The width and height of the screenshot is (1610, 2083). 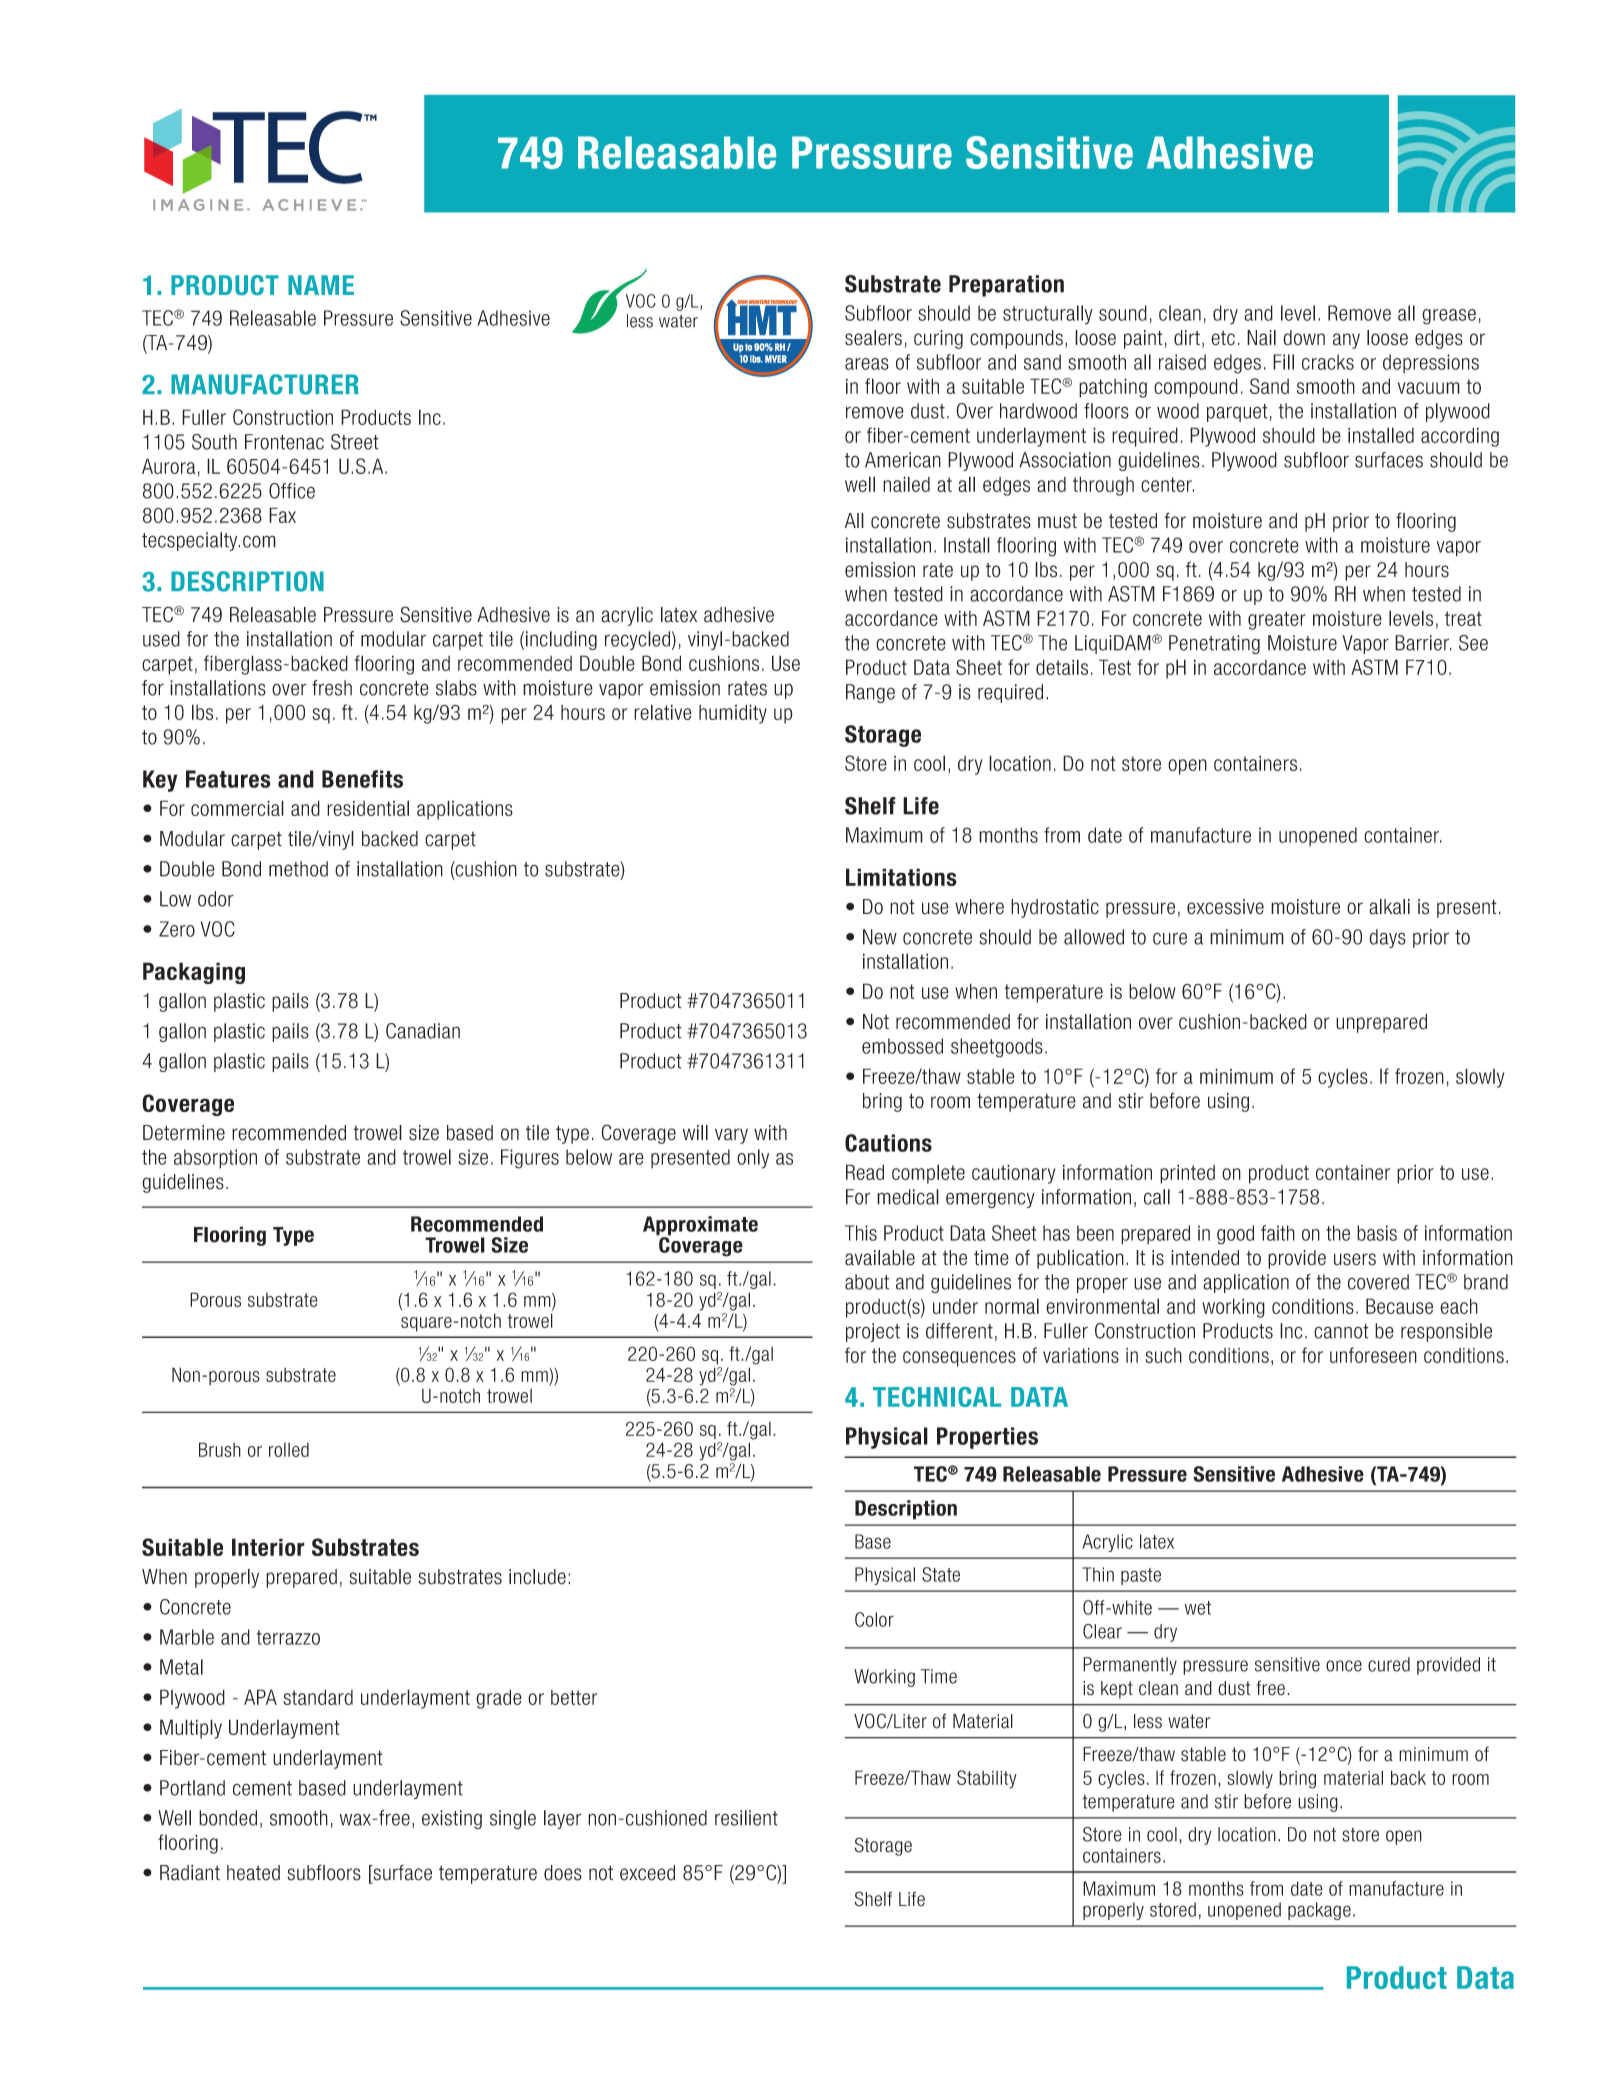 I want to click on project, so click(x=873, y=1332).
